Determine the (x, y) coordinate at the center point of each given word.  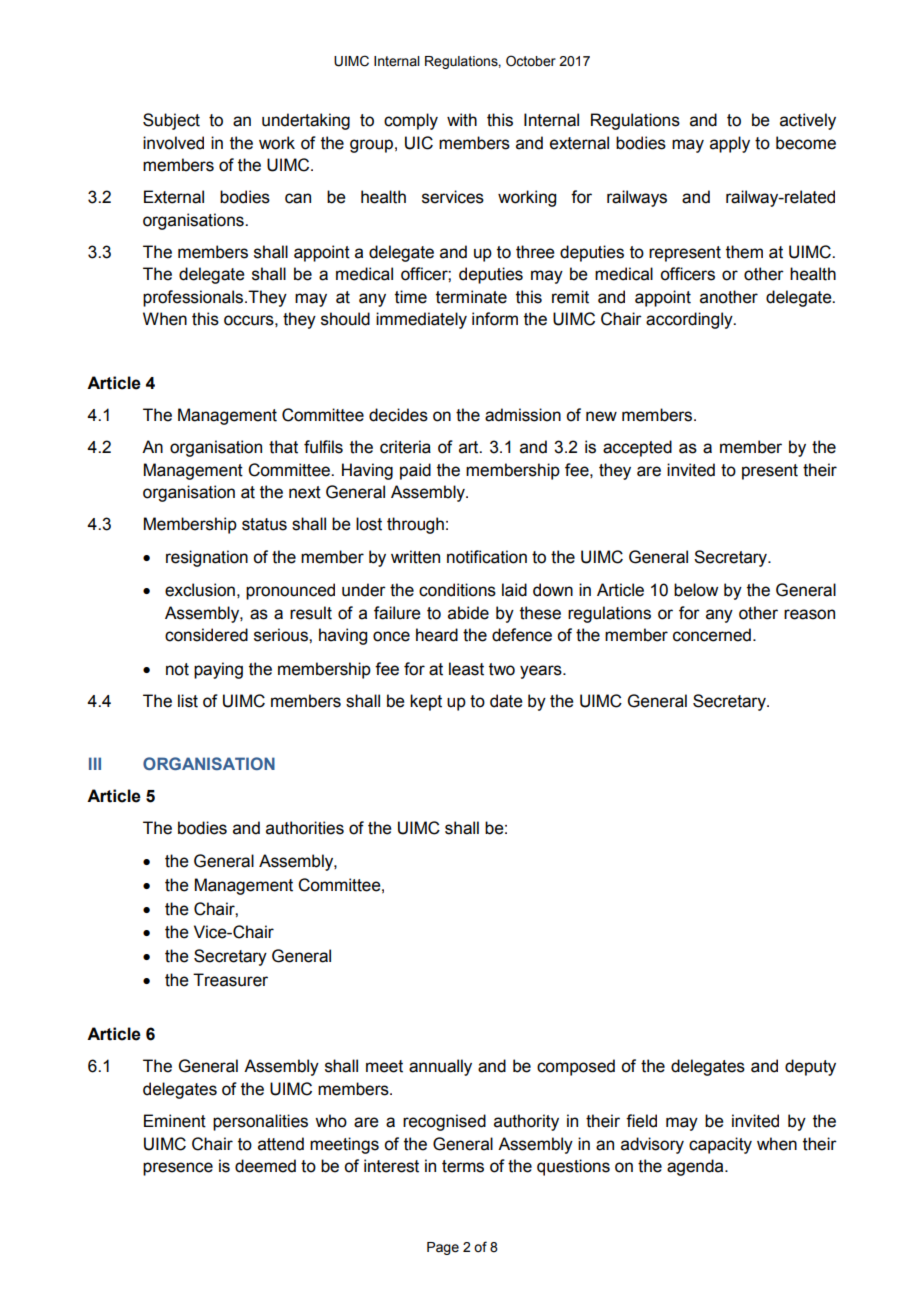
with (462, 120)
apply (730, 144)
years (542, 672)
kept (426, 702)
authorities (305, 828)
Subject (171, 121)
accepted (637, 448)
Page (443, 1248)
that (283, 447)
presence (178, 1169)
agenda (696, 1167)
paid (415, 471)
